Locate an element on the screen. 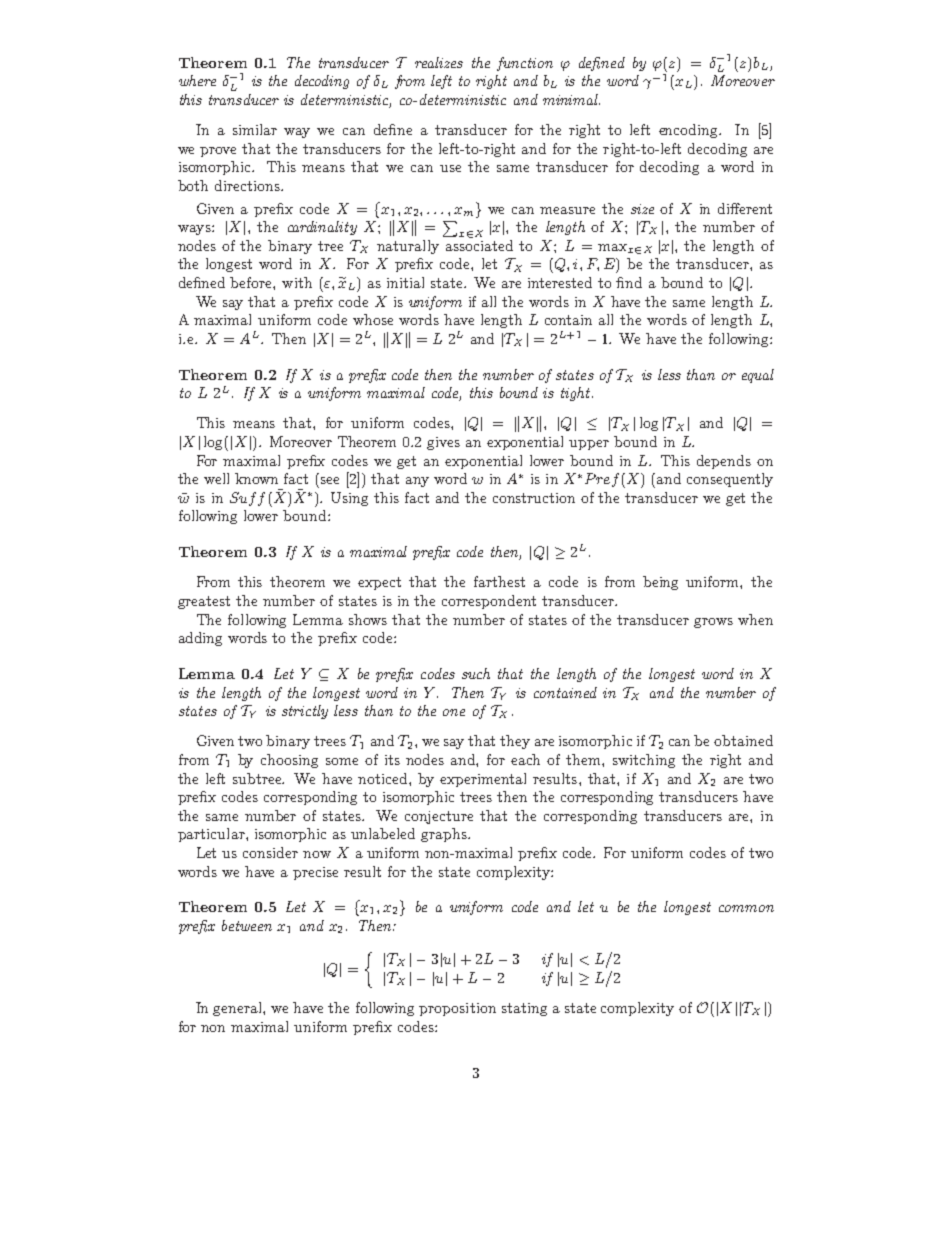  common is located at coordinates (746, 908).
